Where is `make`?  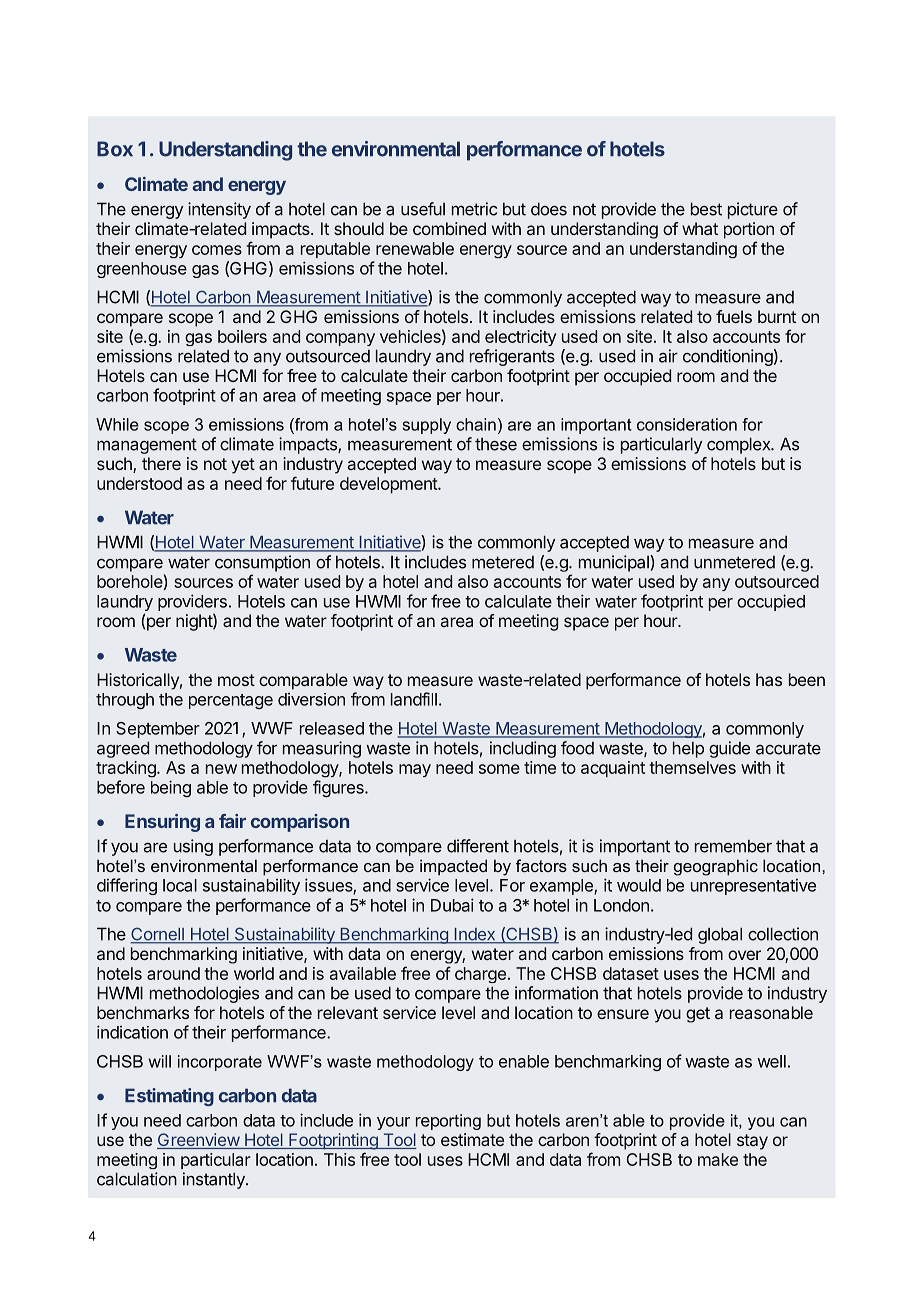
make is located at coordinates (718, 1159).
